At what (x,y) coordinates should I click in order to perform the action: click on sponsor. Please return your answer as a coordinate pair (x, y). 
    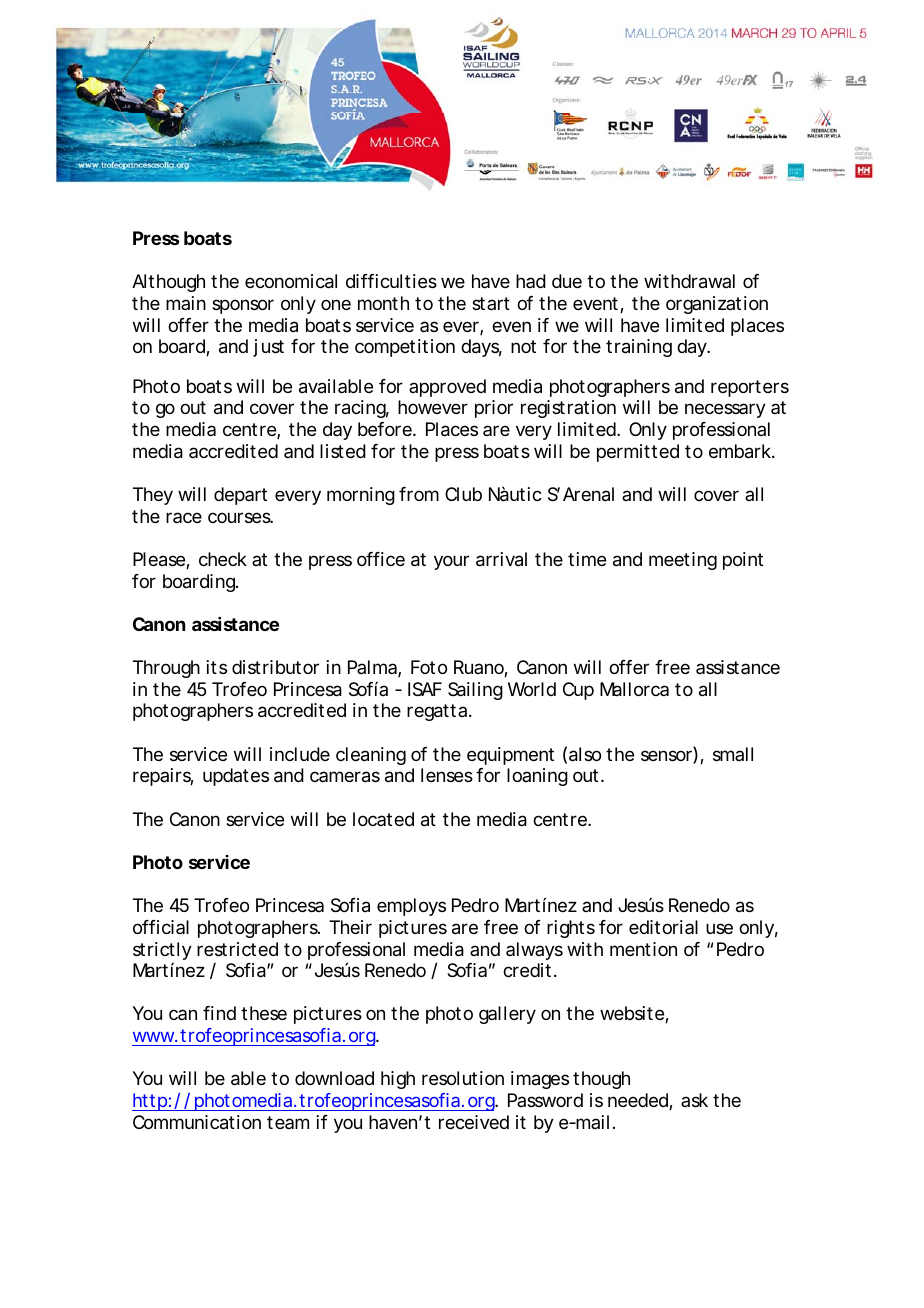
    Looking at the image, I should click on (243, 306).
